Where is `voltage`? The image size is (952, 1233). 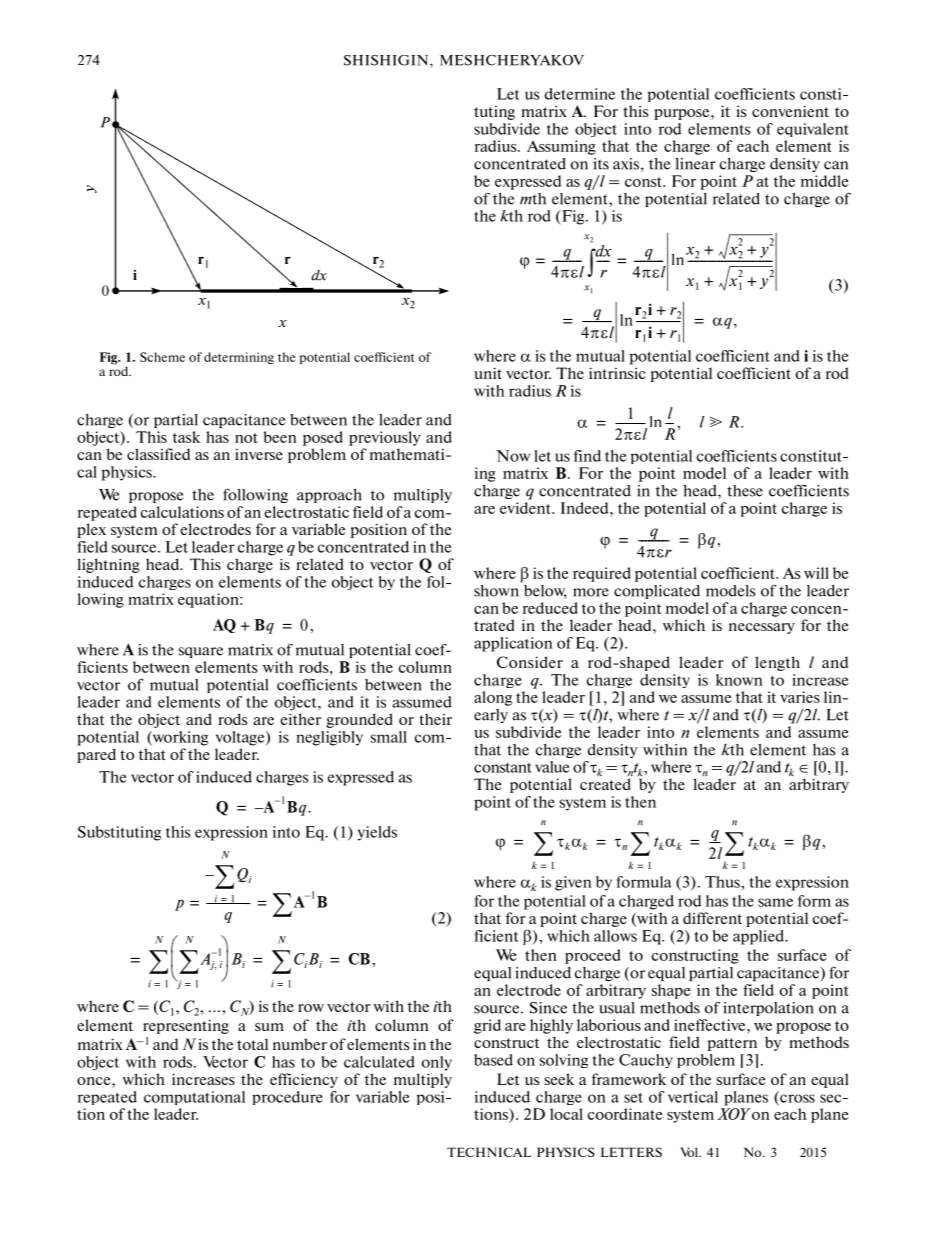 voltage is located at coordinates (241, 738).
